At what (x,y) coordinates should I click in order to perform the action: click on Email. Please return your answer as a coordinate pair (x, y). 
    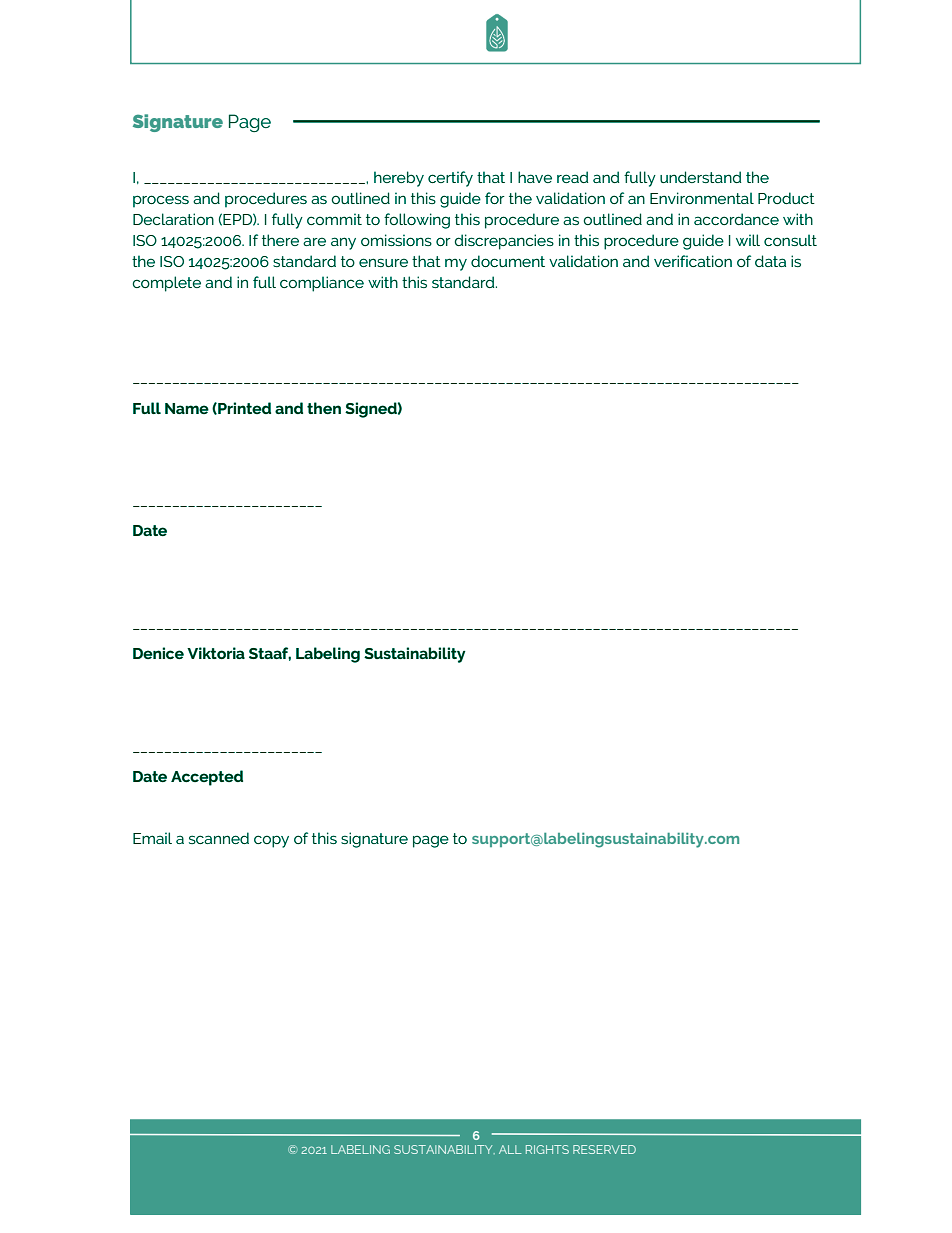
    Looking at the image, I should click on (152, 838).
